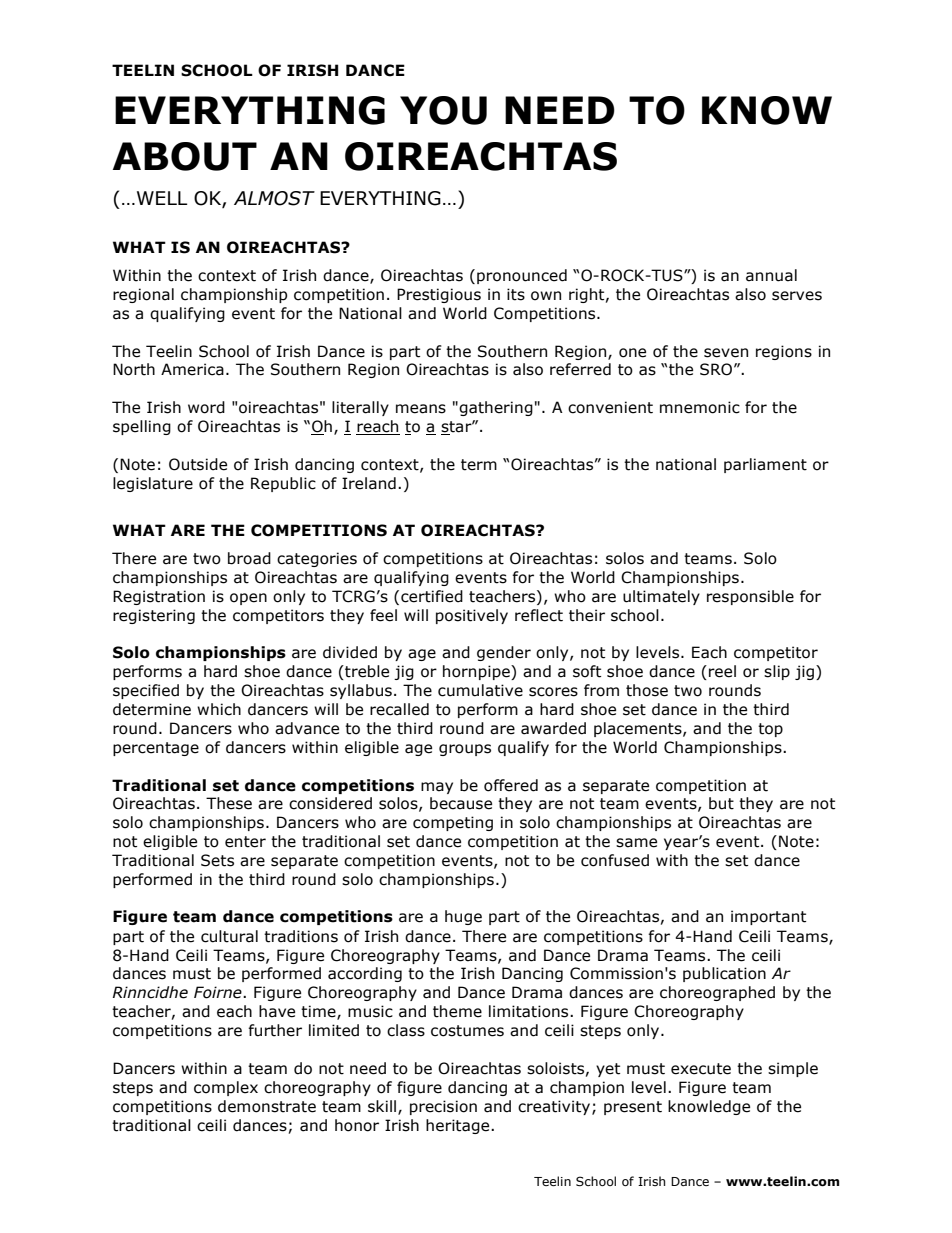 The height and width of the screenshot is (1233, 952). What do you see at coordinates (750, 597) in the screenshot?
I see `responsible` at bounding box center [750, 597].
